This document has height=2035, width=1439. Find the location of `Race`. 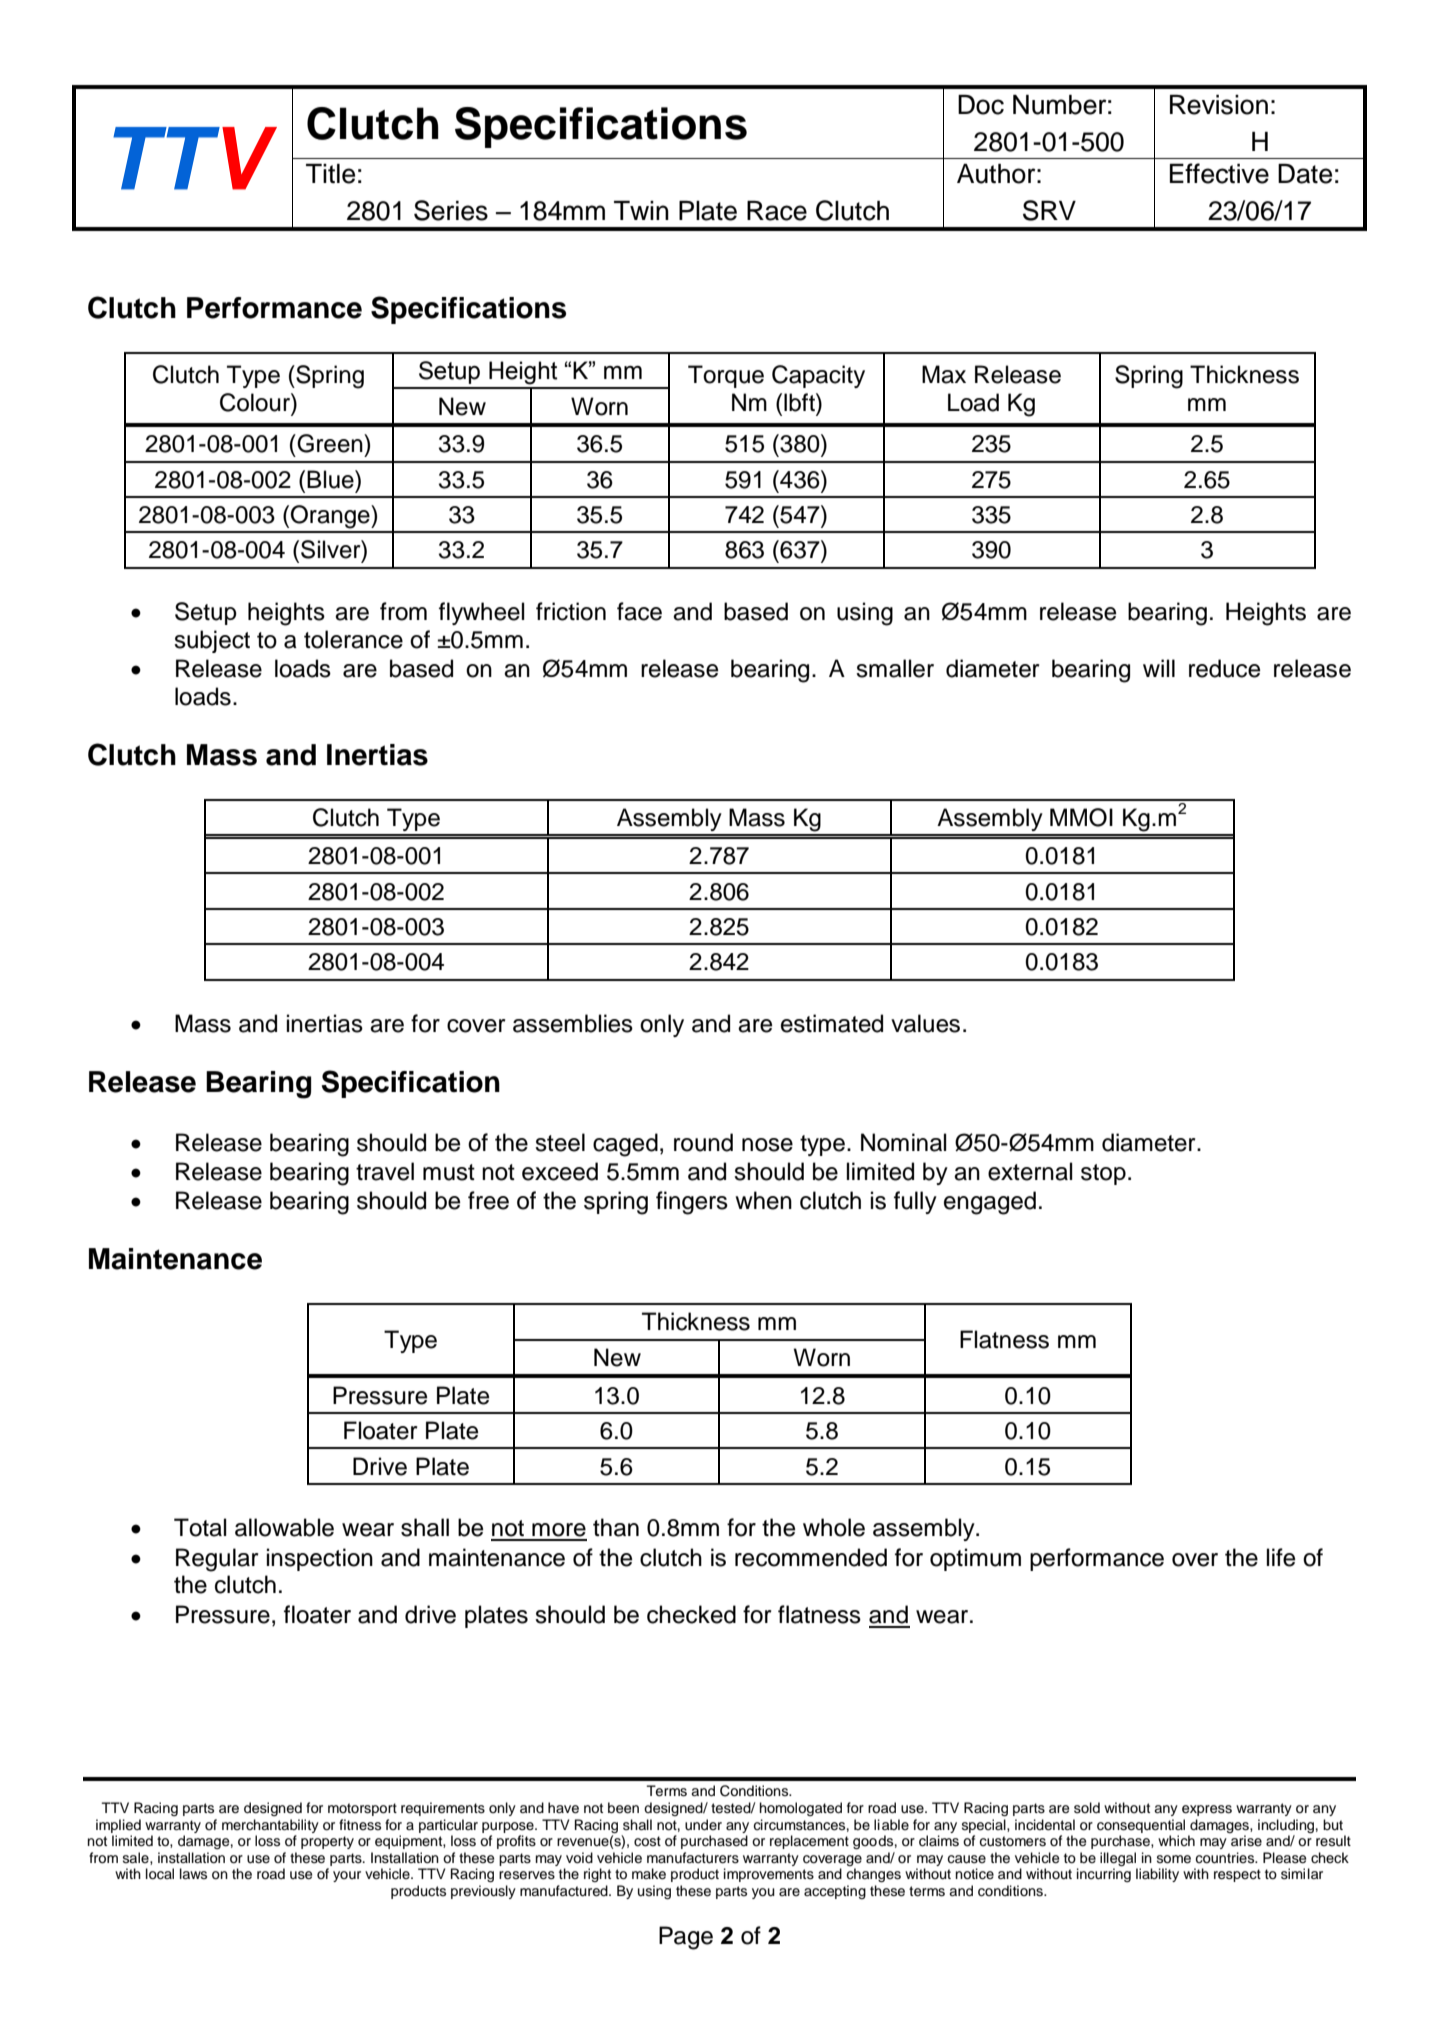

Race is located at coordinates (777, 211).
